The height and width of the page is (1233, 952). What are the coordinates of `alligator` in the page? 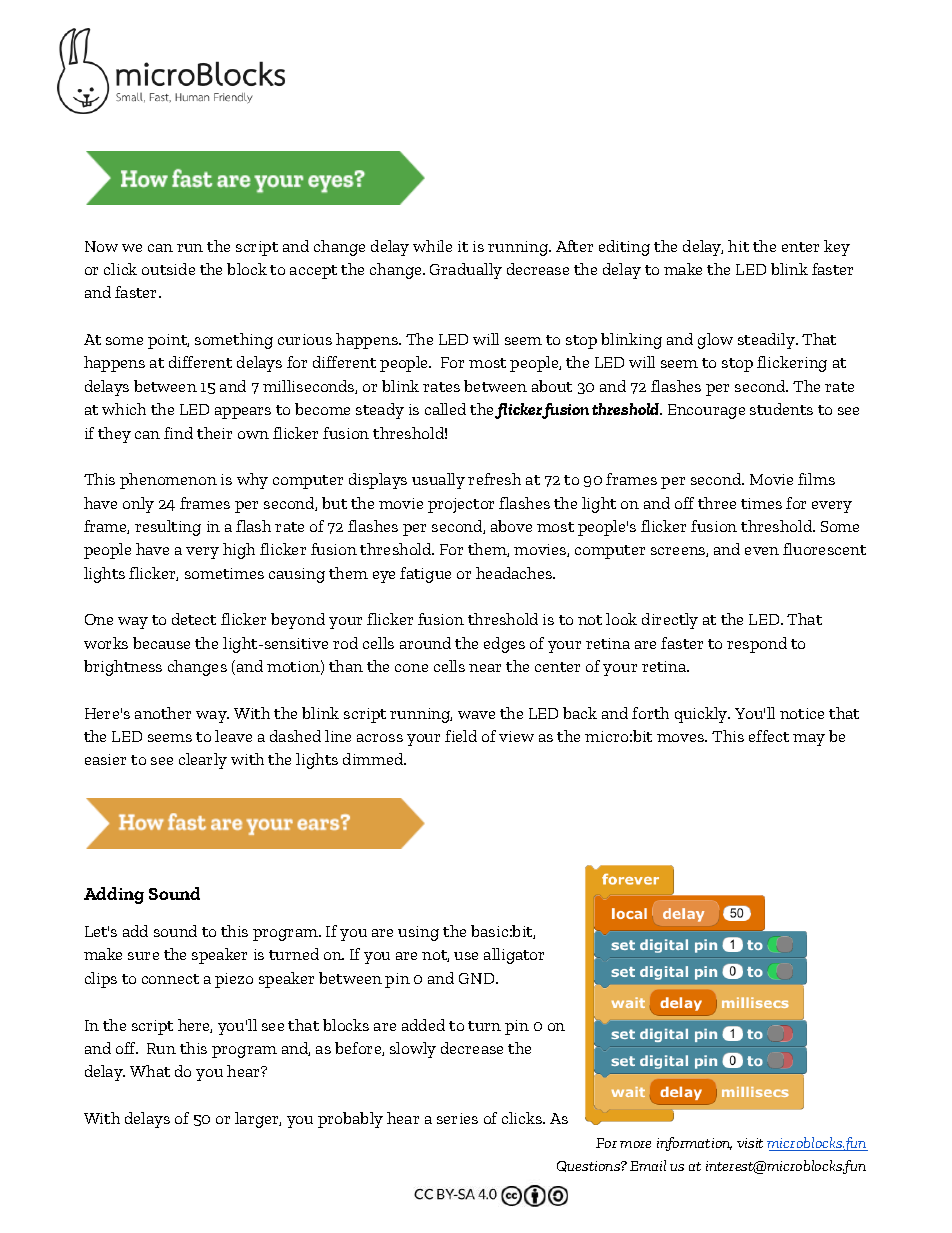 It's located at (514, 956).
